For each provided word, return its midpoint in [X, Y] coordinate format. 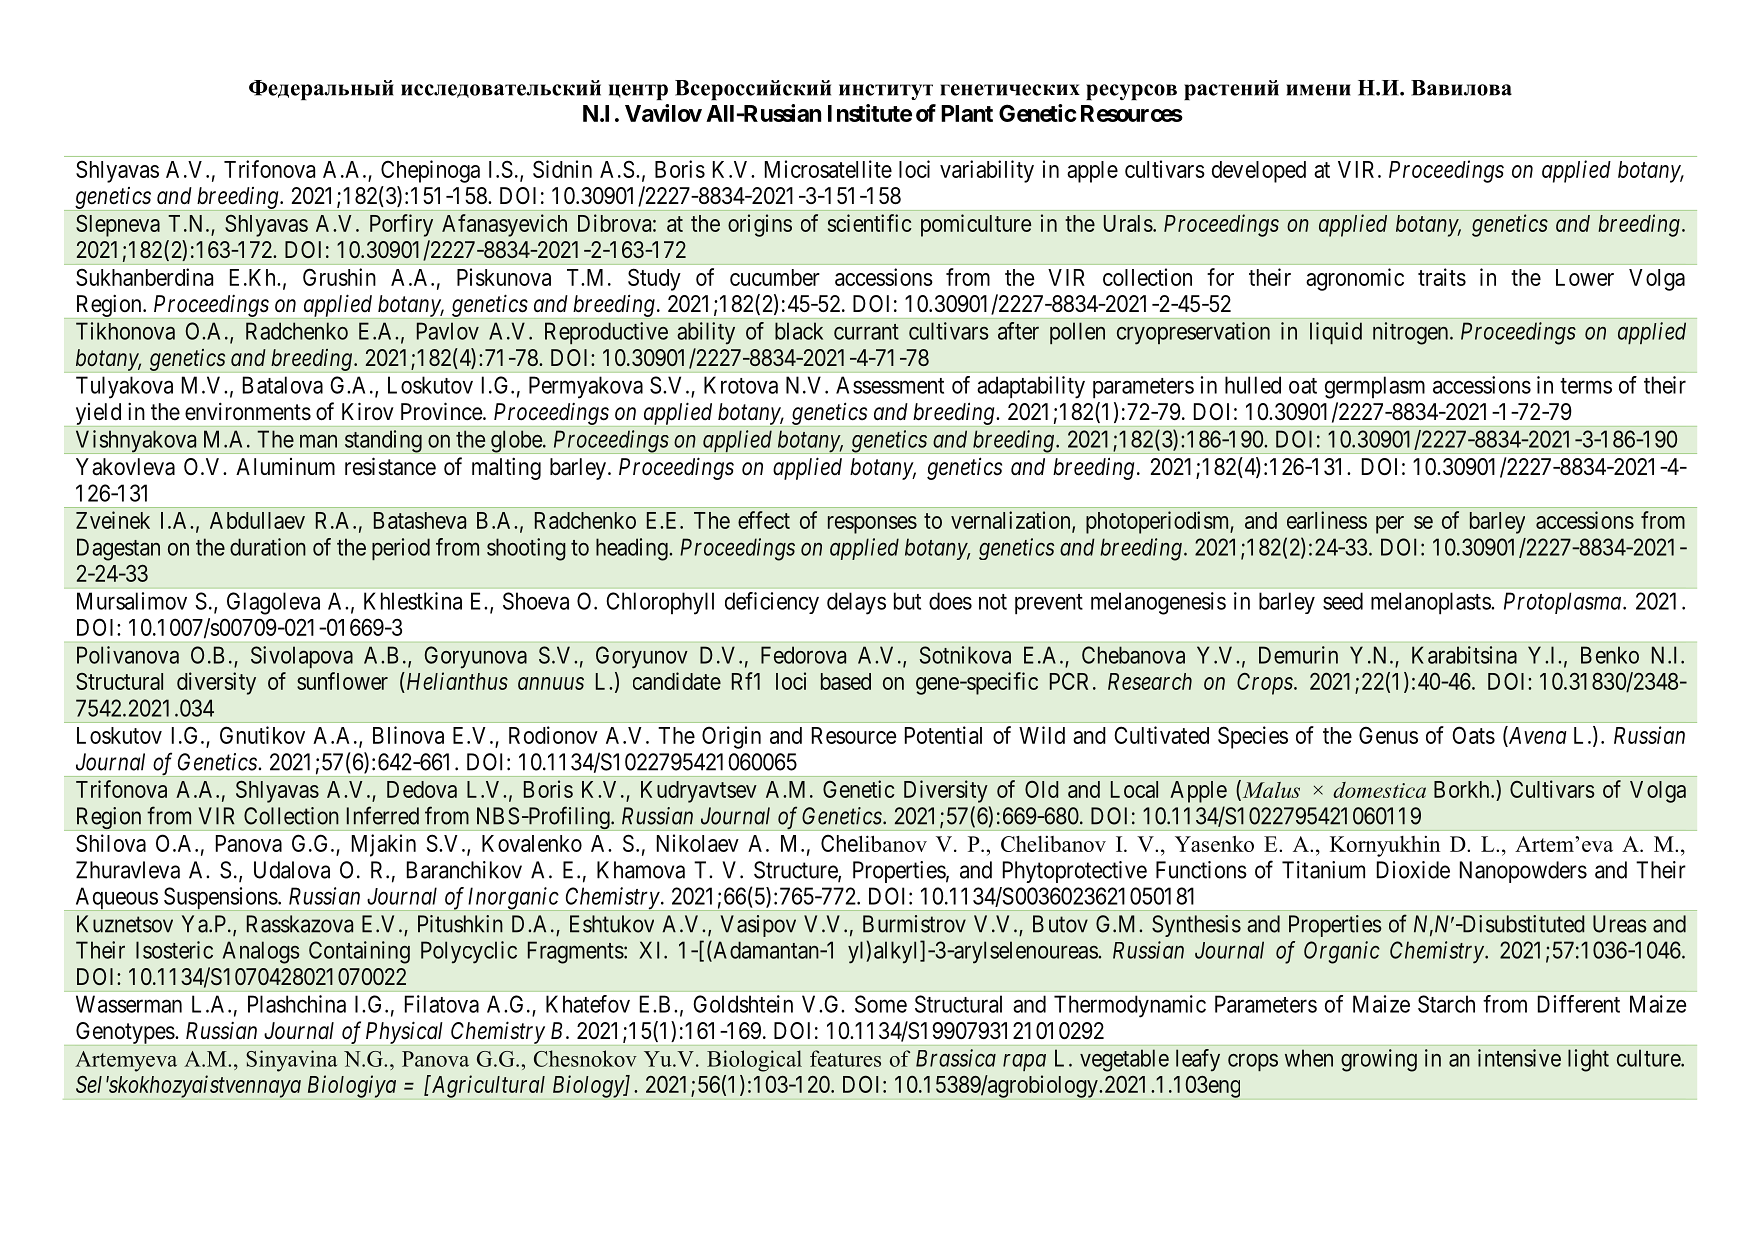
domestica [1379, 790]
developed [1259, 172]
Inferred [383, 815]
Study [654, 279]
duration [268, 547]
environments [248, 411]
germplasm [1375, 387]
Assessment [890, 385]
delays [856, 603]
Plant [967, 113]
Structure [796, 871]
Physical [404, 1033]
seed [1343, 601]
